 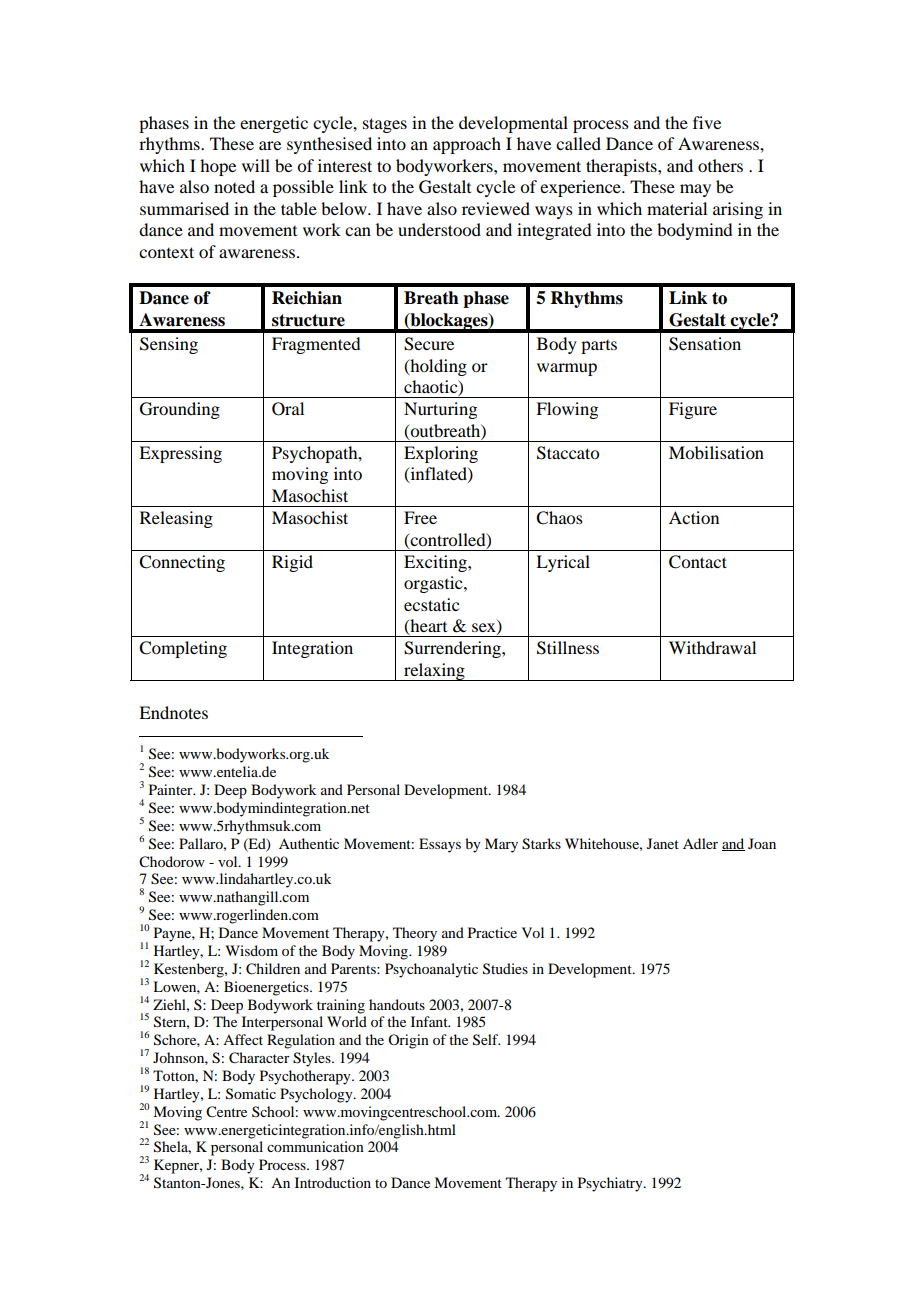 What do you see at coordinates (256, 165) in the page?
I see `will` at bounding box center [256, 165].
